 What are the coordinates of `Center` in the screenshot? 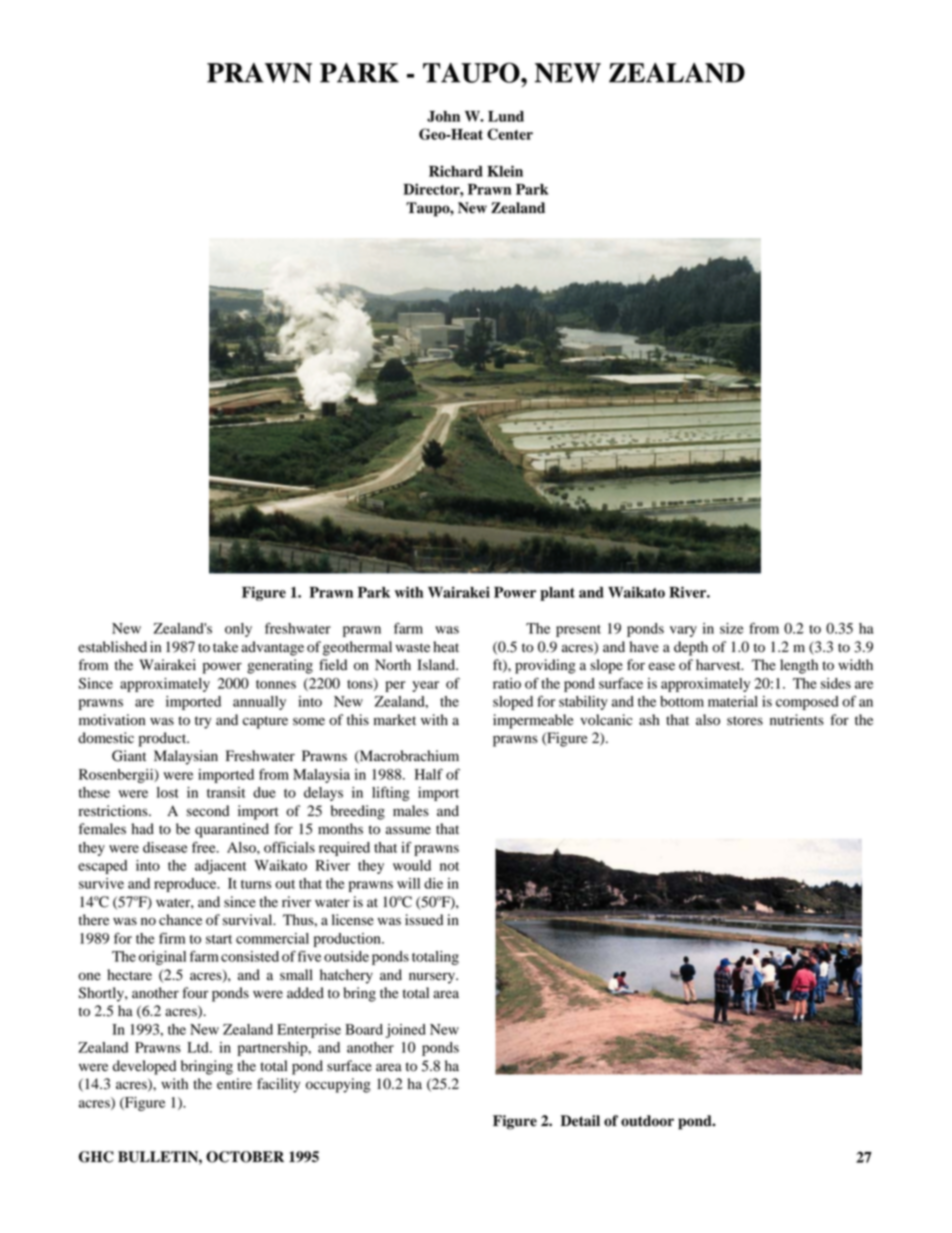 It's located at (510, 134).
